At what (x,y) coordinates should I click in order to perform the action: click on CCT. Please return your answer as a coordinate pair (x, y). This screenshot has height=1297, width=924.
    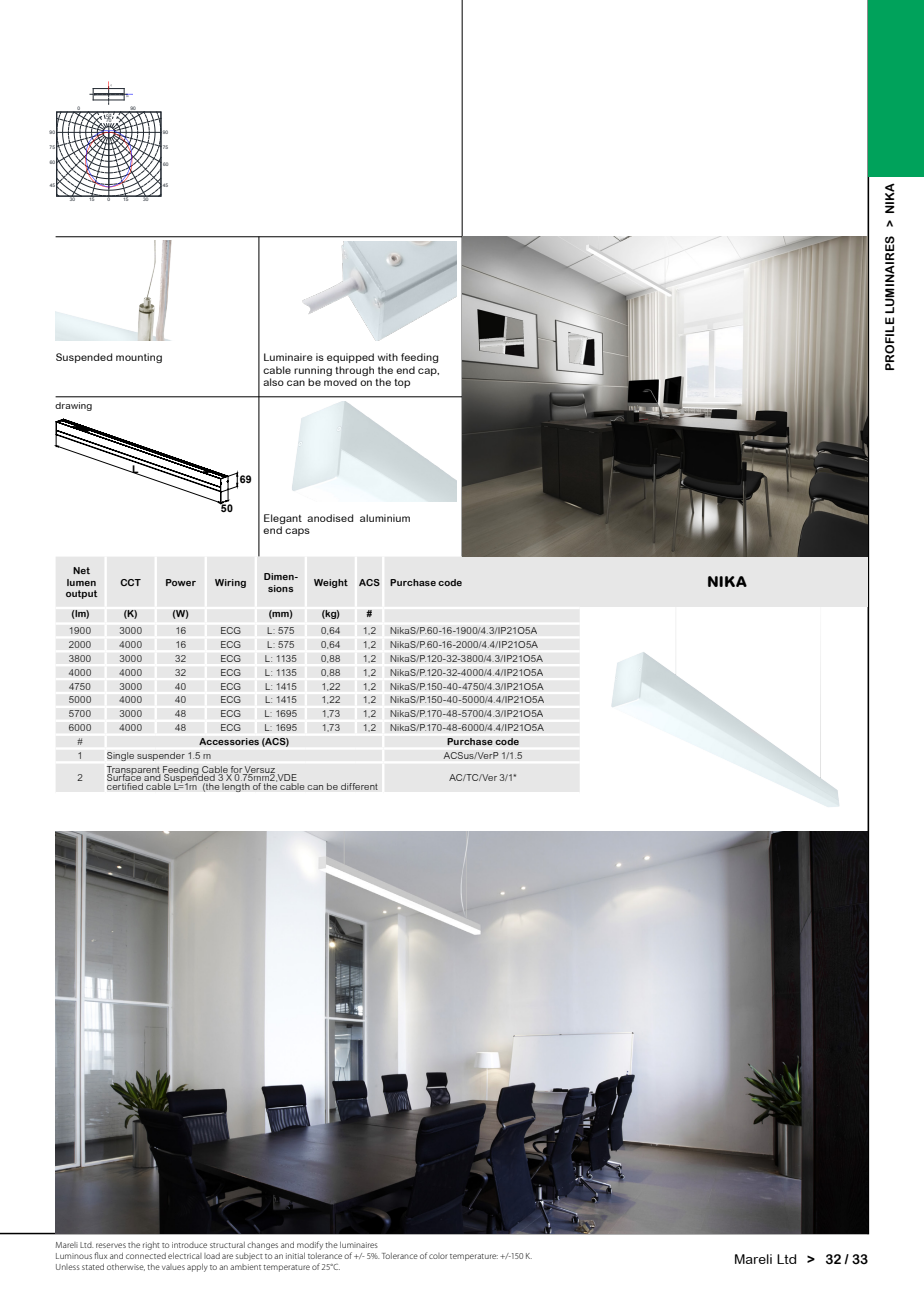
    Looking at the image, I should click on (130, 582).
